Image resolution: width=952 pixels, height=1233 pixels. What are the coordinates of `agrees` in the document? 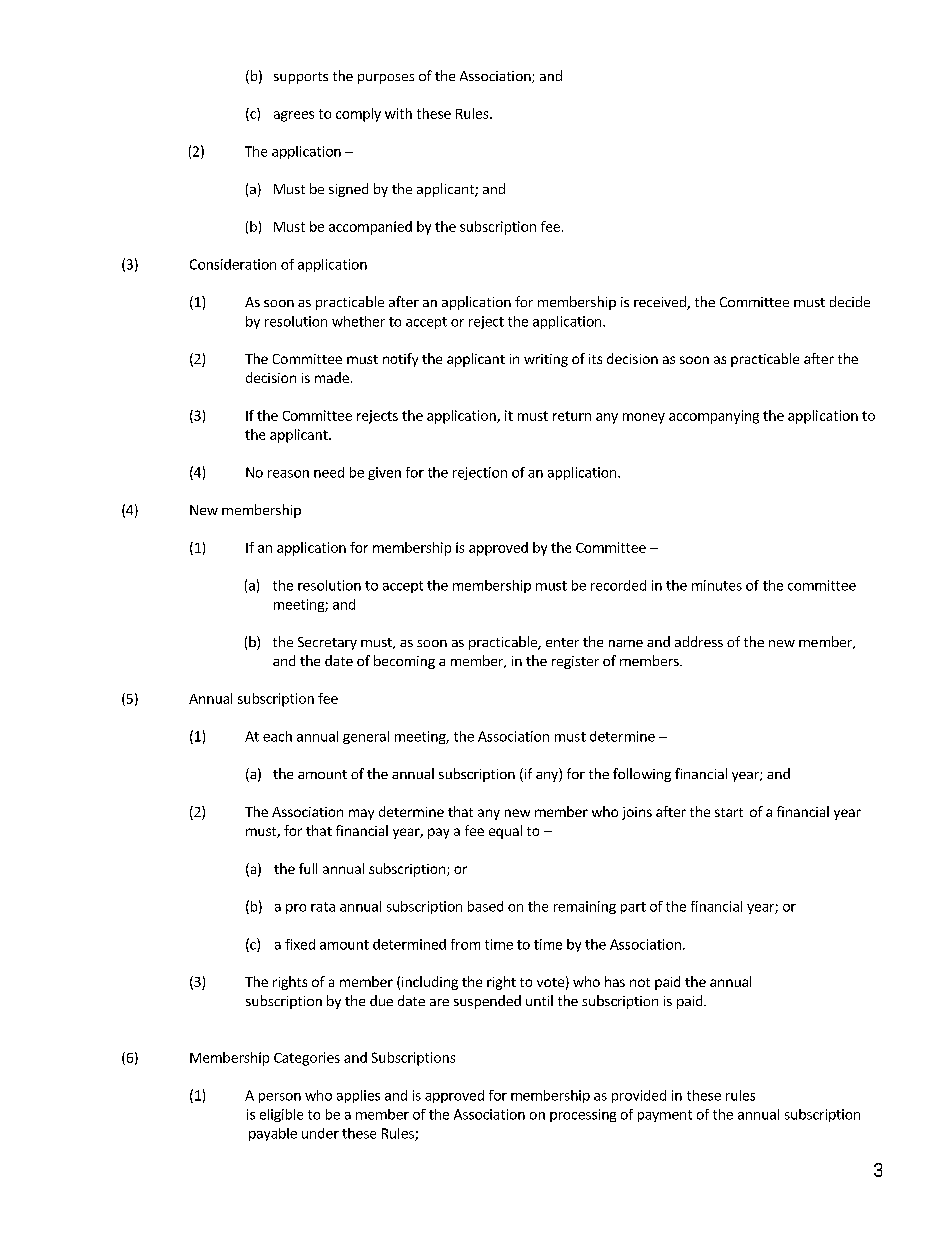 It's located at (294, 116).
